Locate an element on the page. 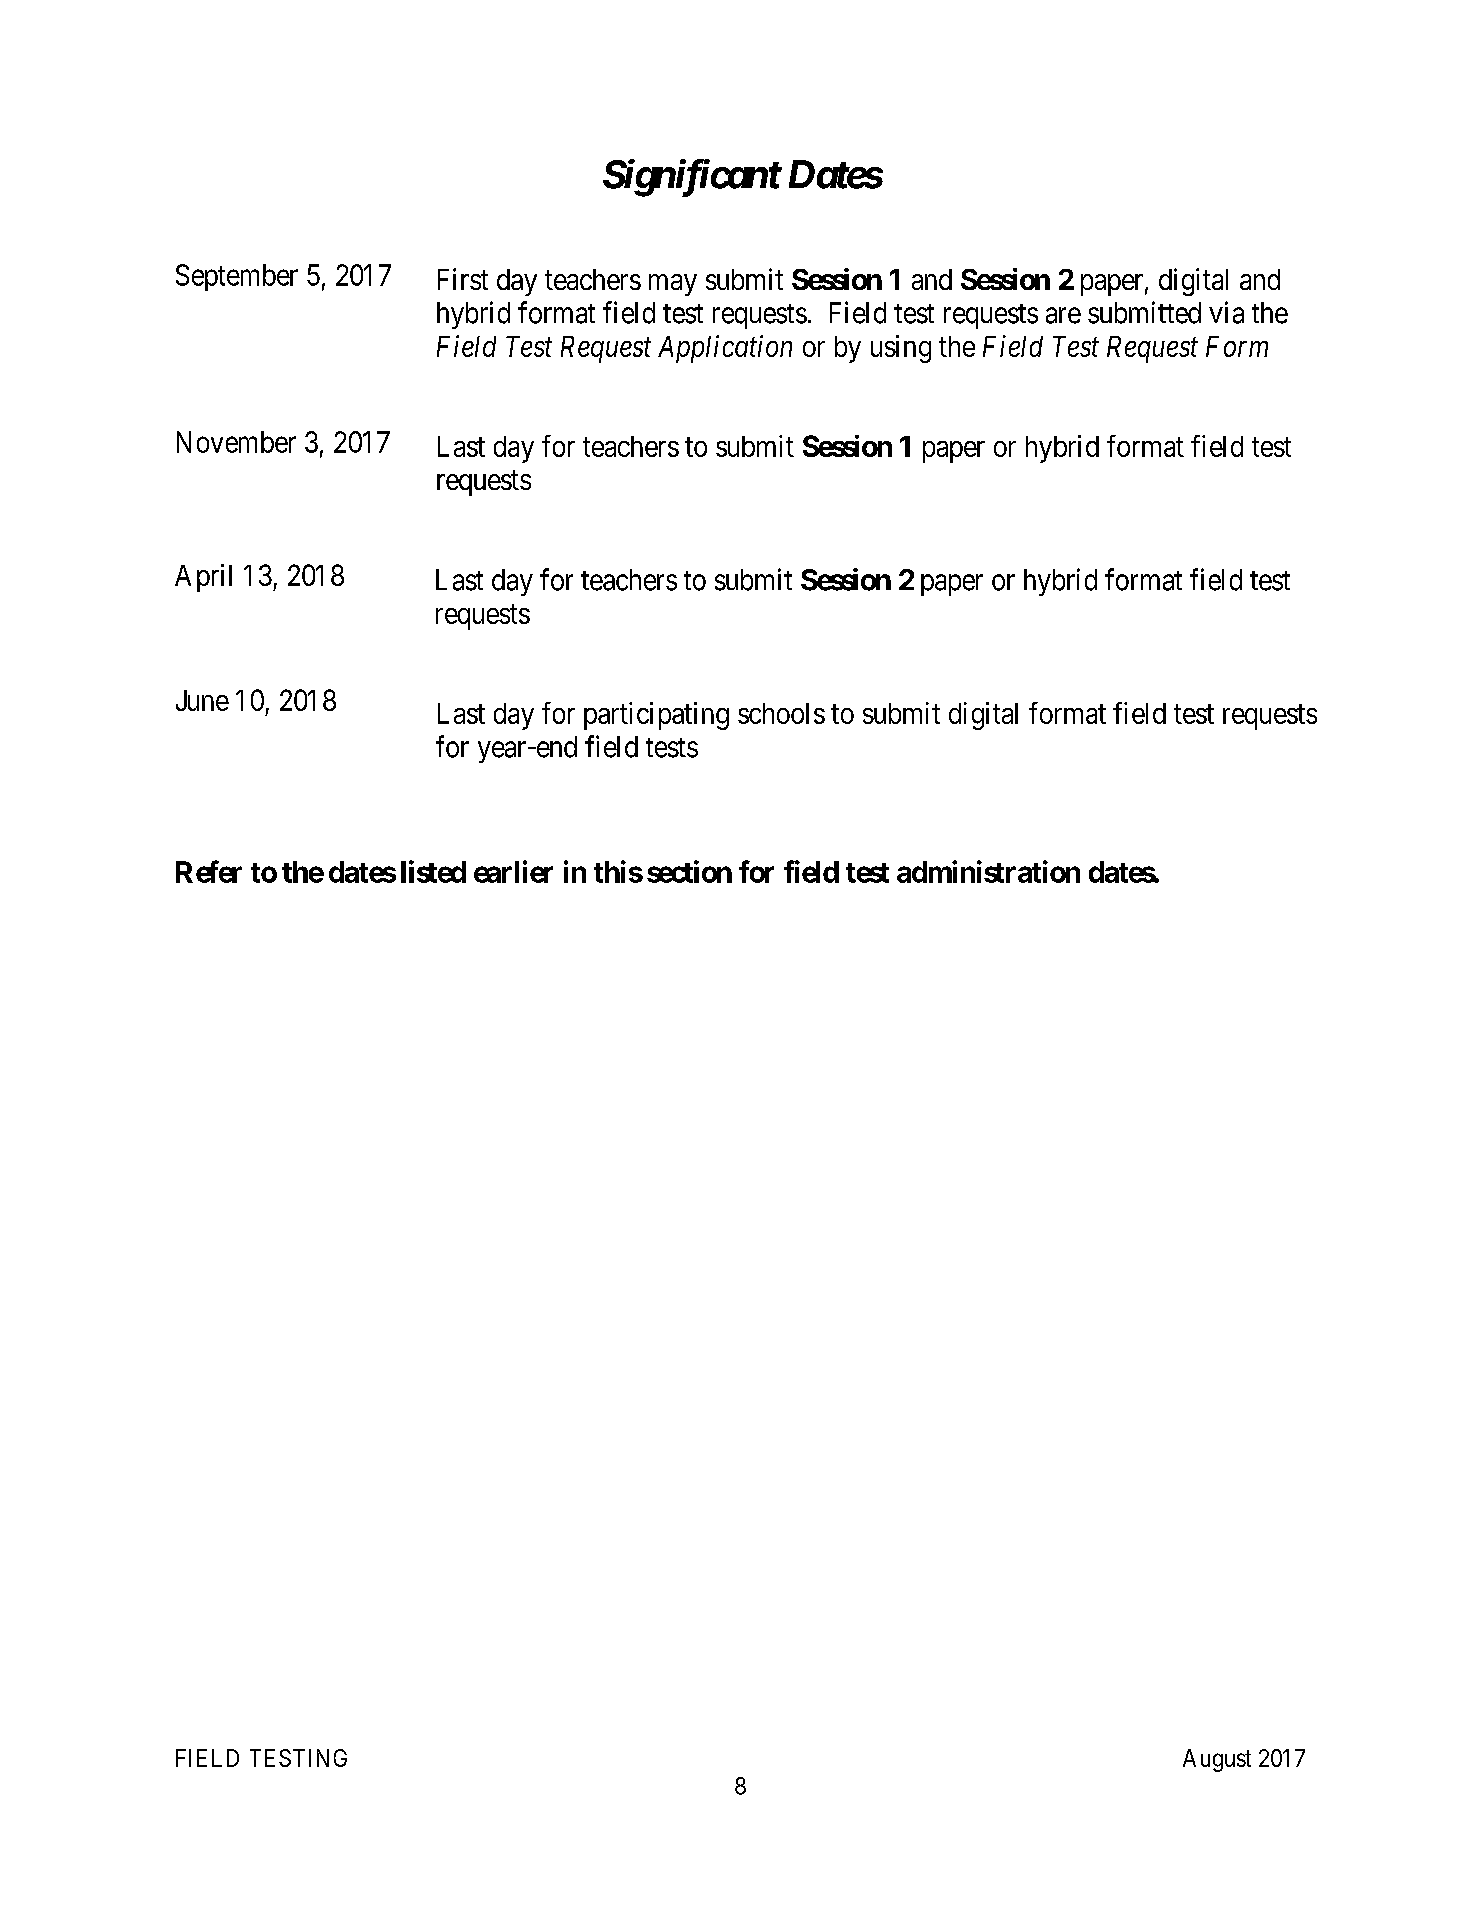 This image has height=1915, width=1480. September is located at coordinates (237, 277).
